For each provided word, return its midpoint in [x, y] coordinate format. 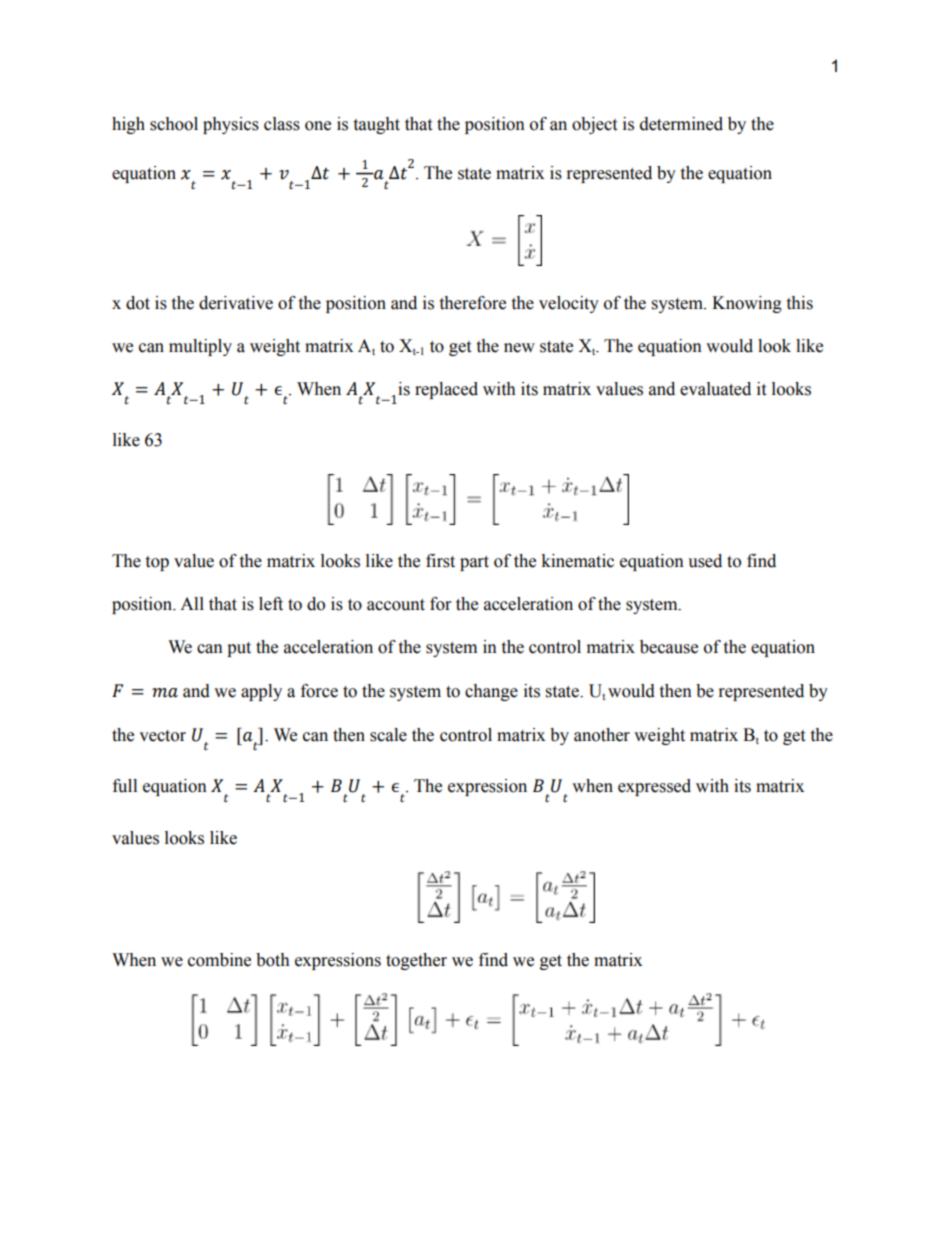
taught [376, 125]
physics [231, 125]
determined [681, 124]
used [705, 561]
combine [219, 960]
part [474, 563]
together [416, 961]
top [157, 563]
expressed [654, 787]
